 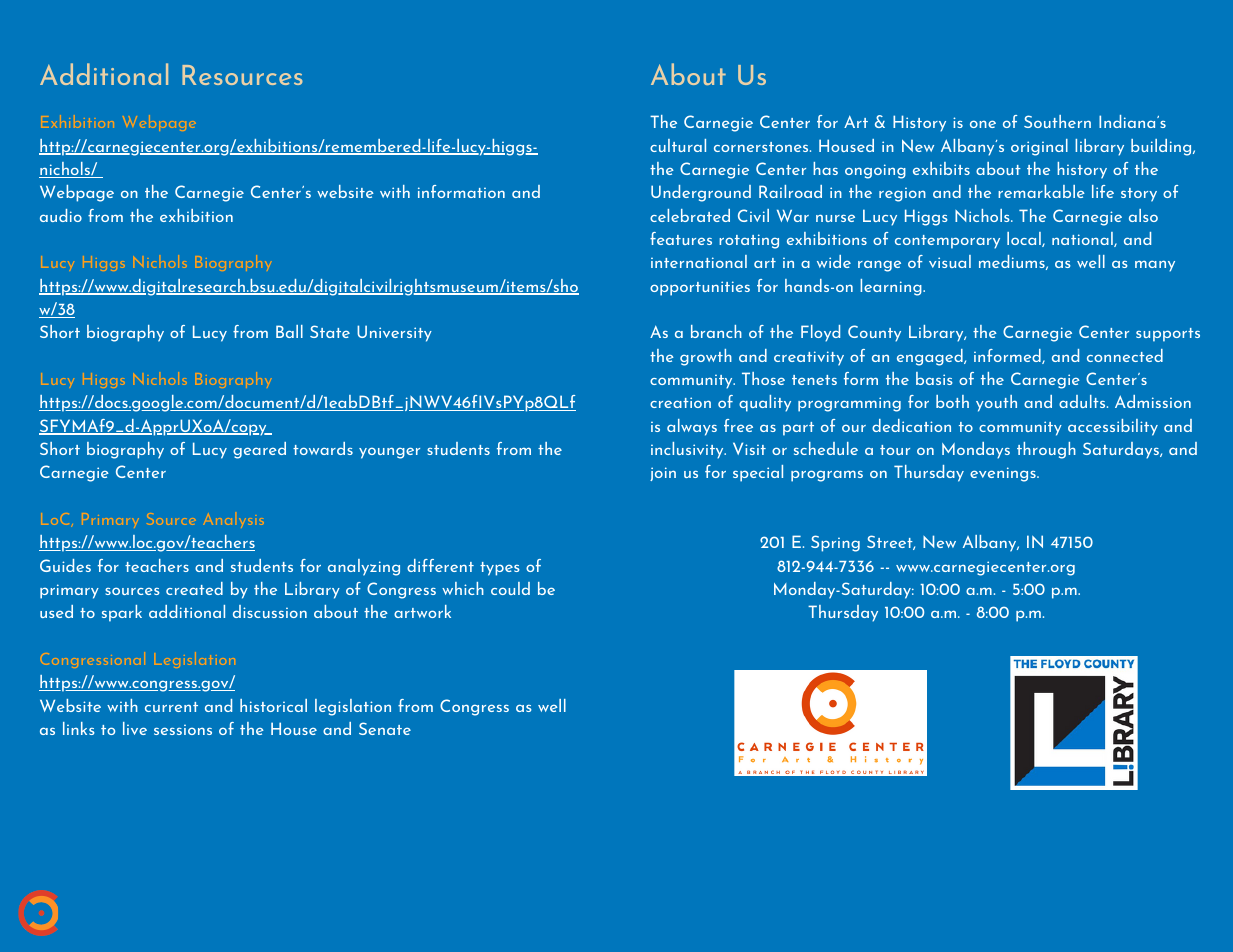 What do you see at coordinates (171, 707) in the document?
I see `current` at bounding box center [171, 707].
